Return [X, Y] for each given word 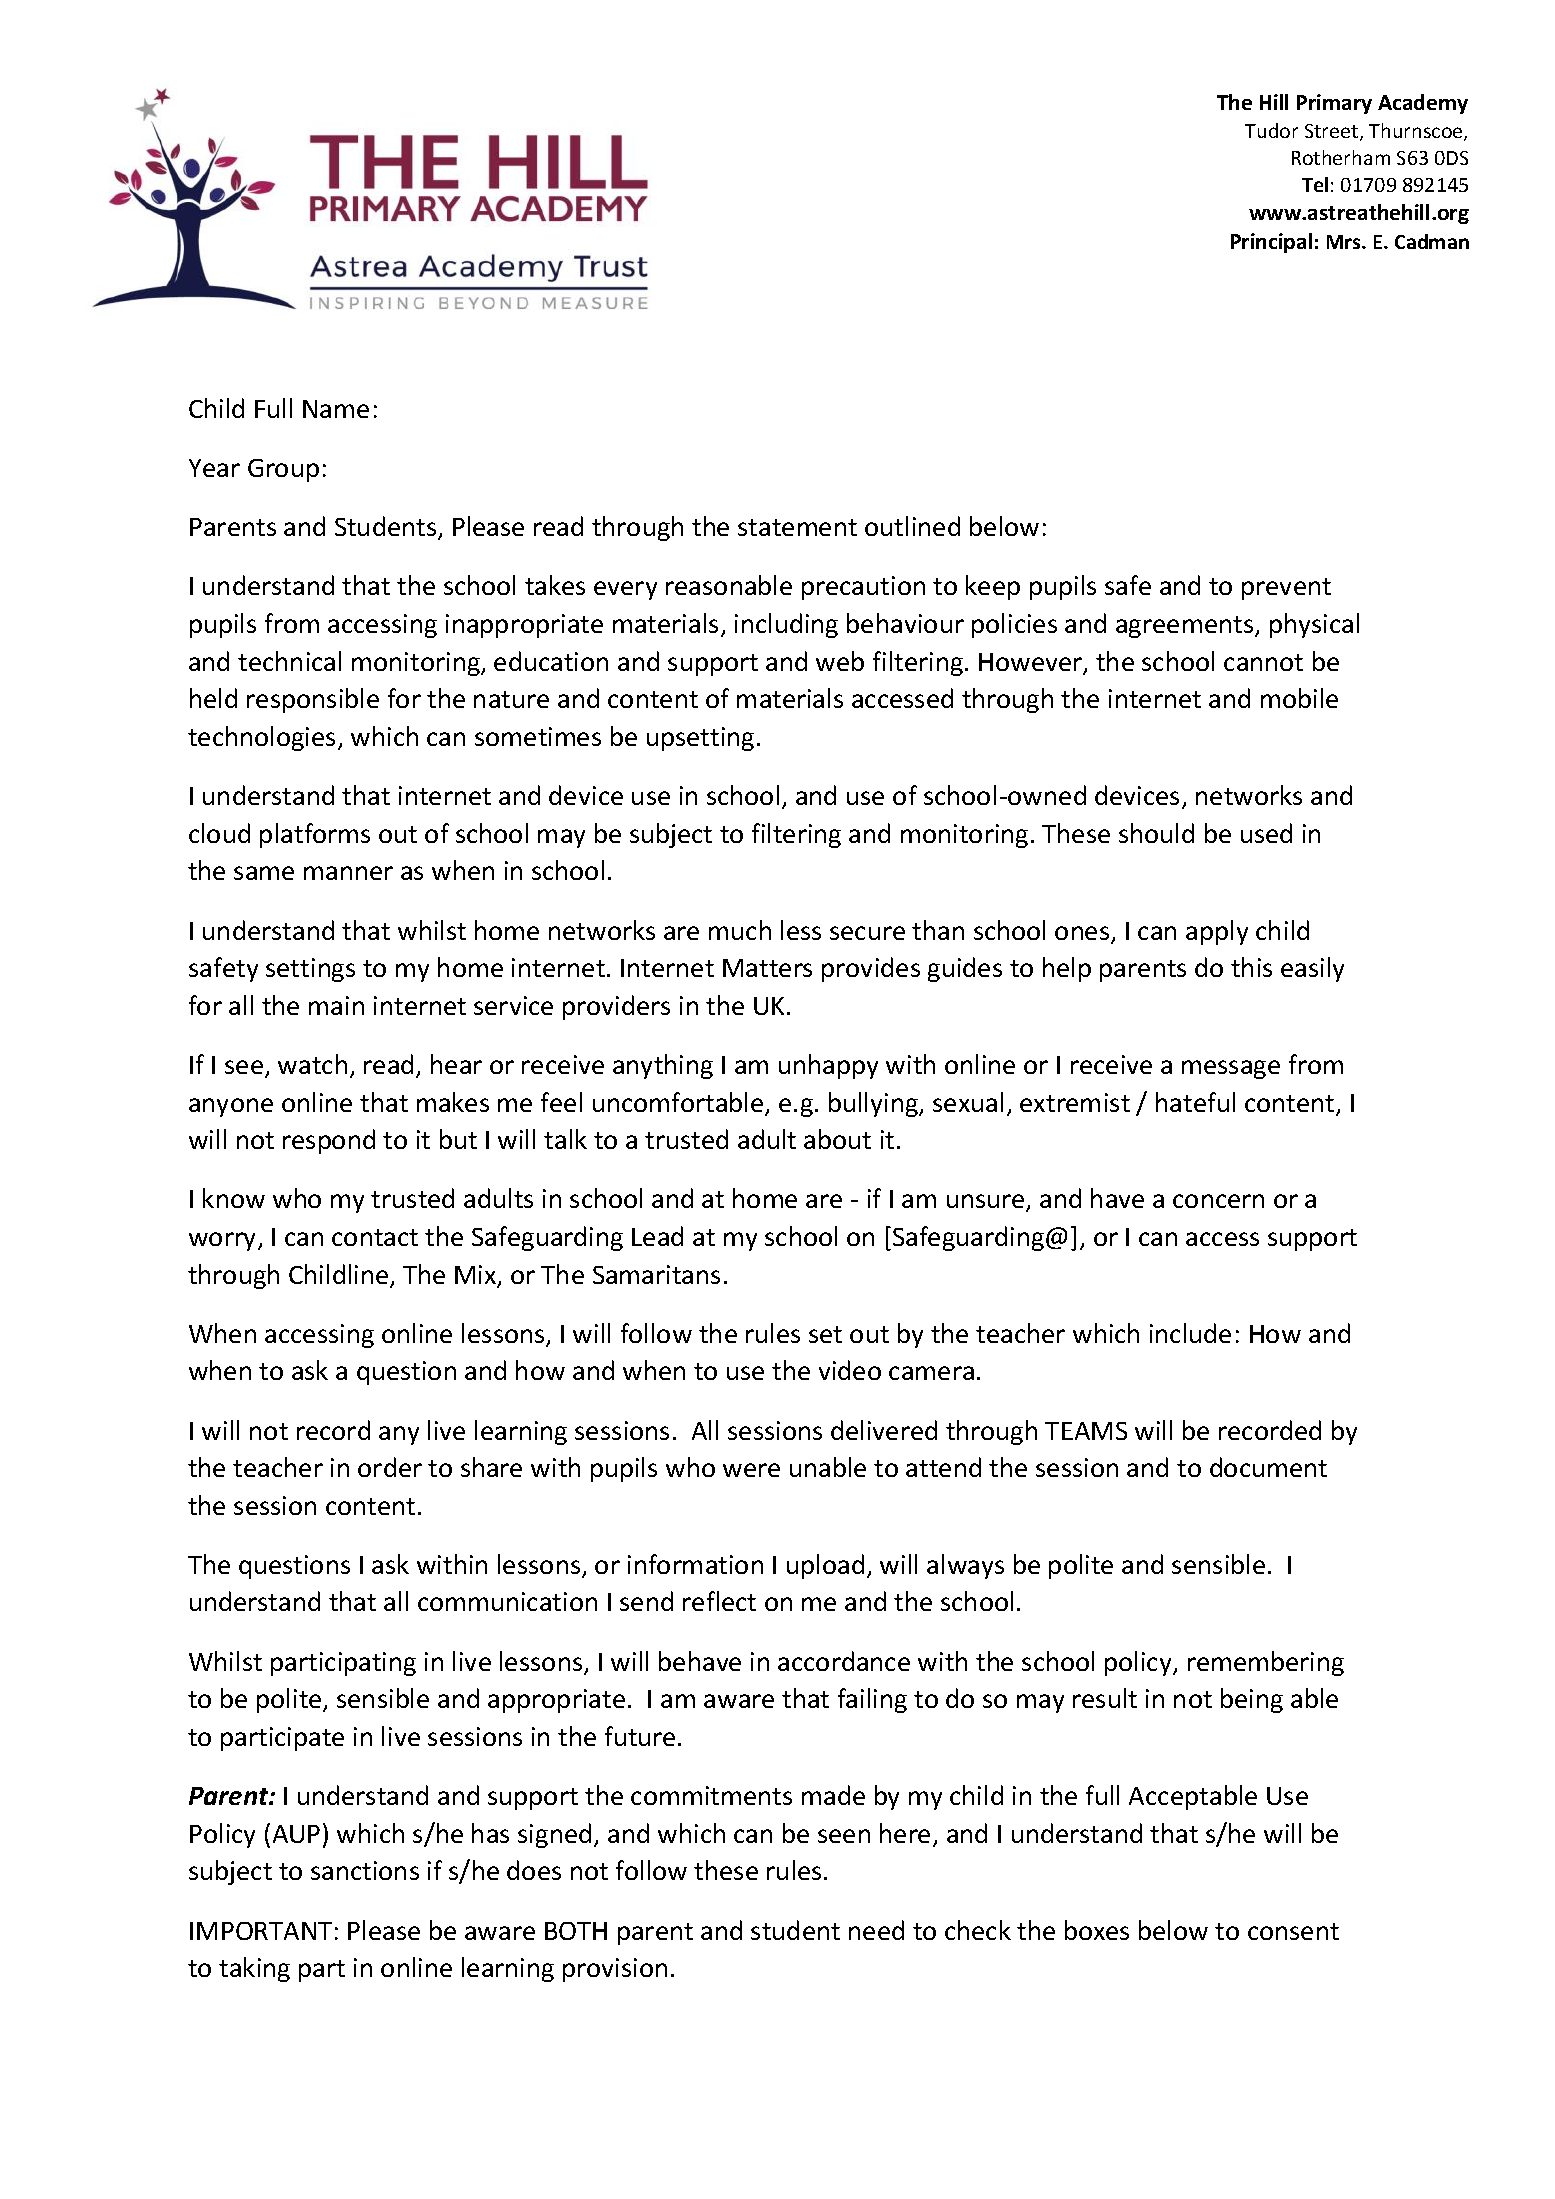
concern [1218, 1201]
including [786, 625]
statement [797, 527]
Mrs [1345, 242]
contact [375, 1237]
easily [1312, 969]
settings [310, 970]
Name [336, 409]
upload [825, 1566]
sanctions [365, 1870]
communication [507, 1601]
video [850, 1370]
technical [289, 661]
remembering [1266, 1663]
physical [1314, 625]
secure [867, 933]
